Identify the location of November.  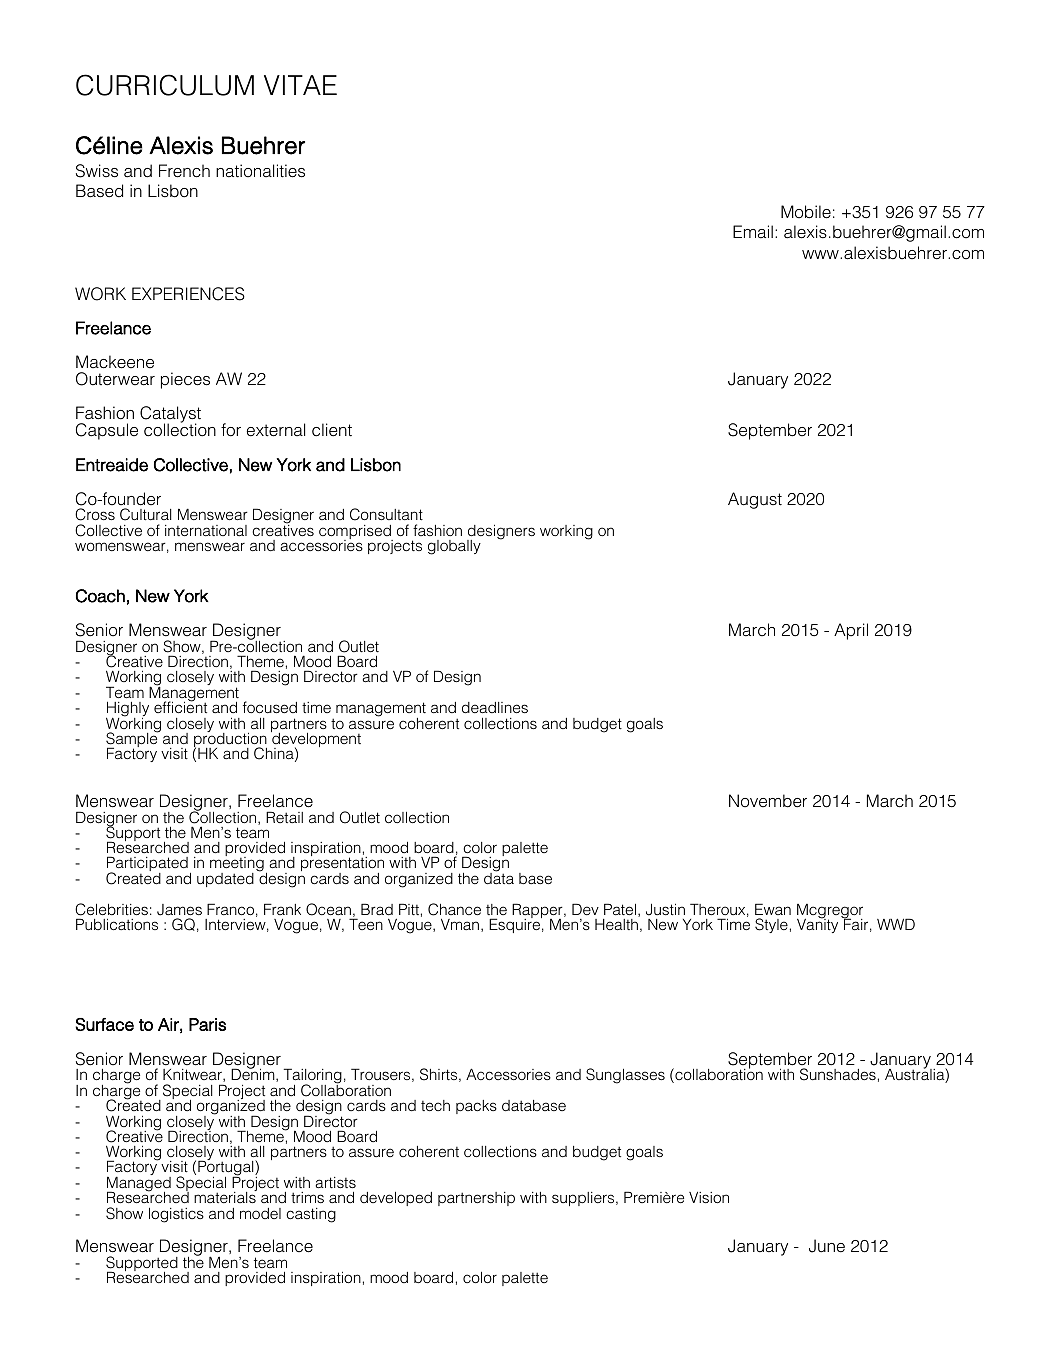
(768, 801).
